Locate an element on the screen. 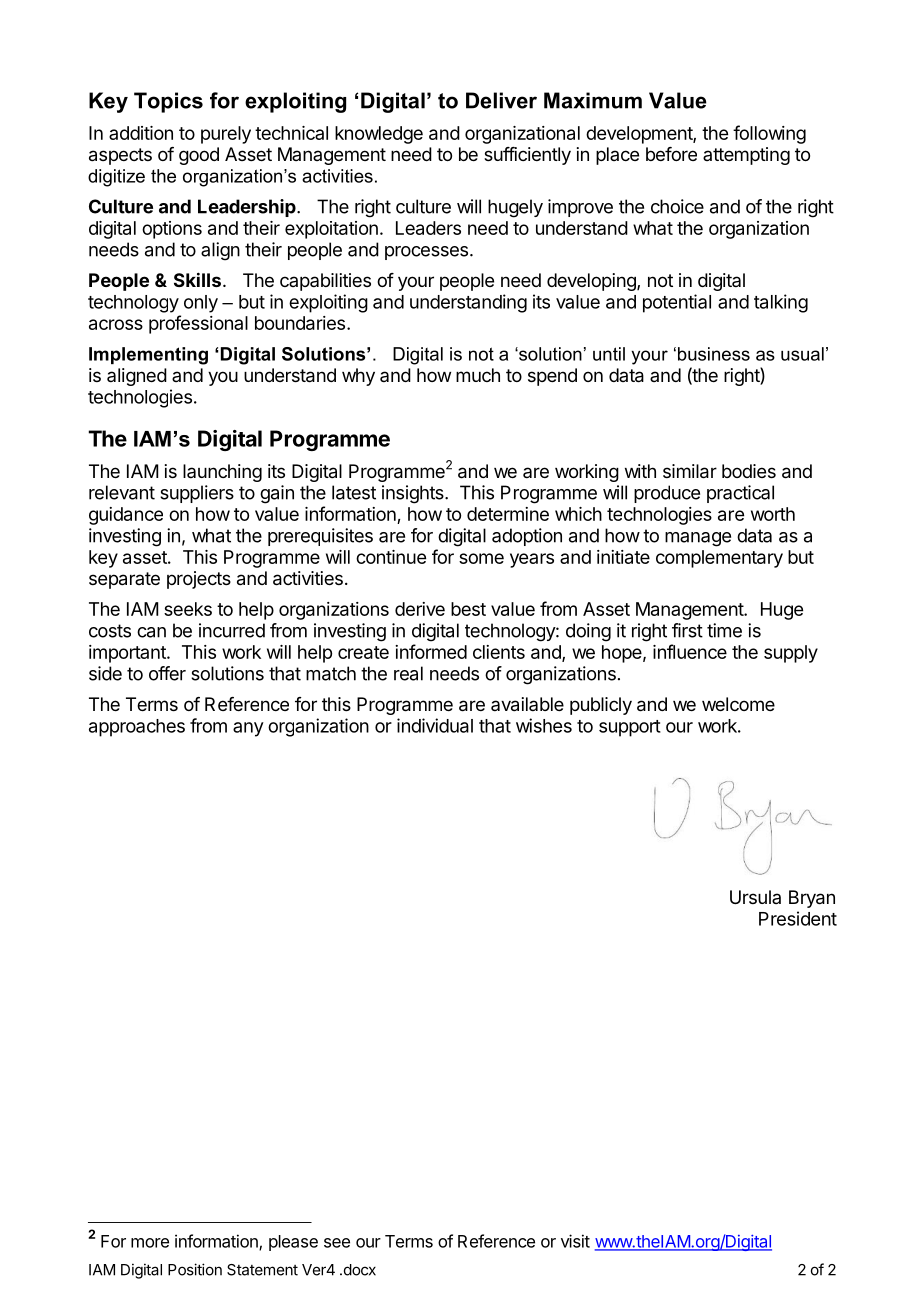 The image size is (924, 1308). Ursula is located at coordinates (755, 897).
